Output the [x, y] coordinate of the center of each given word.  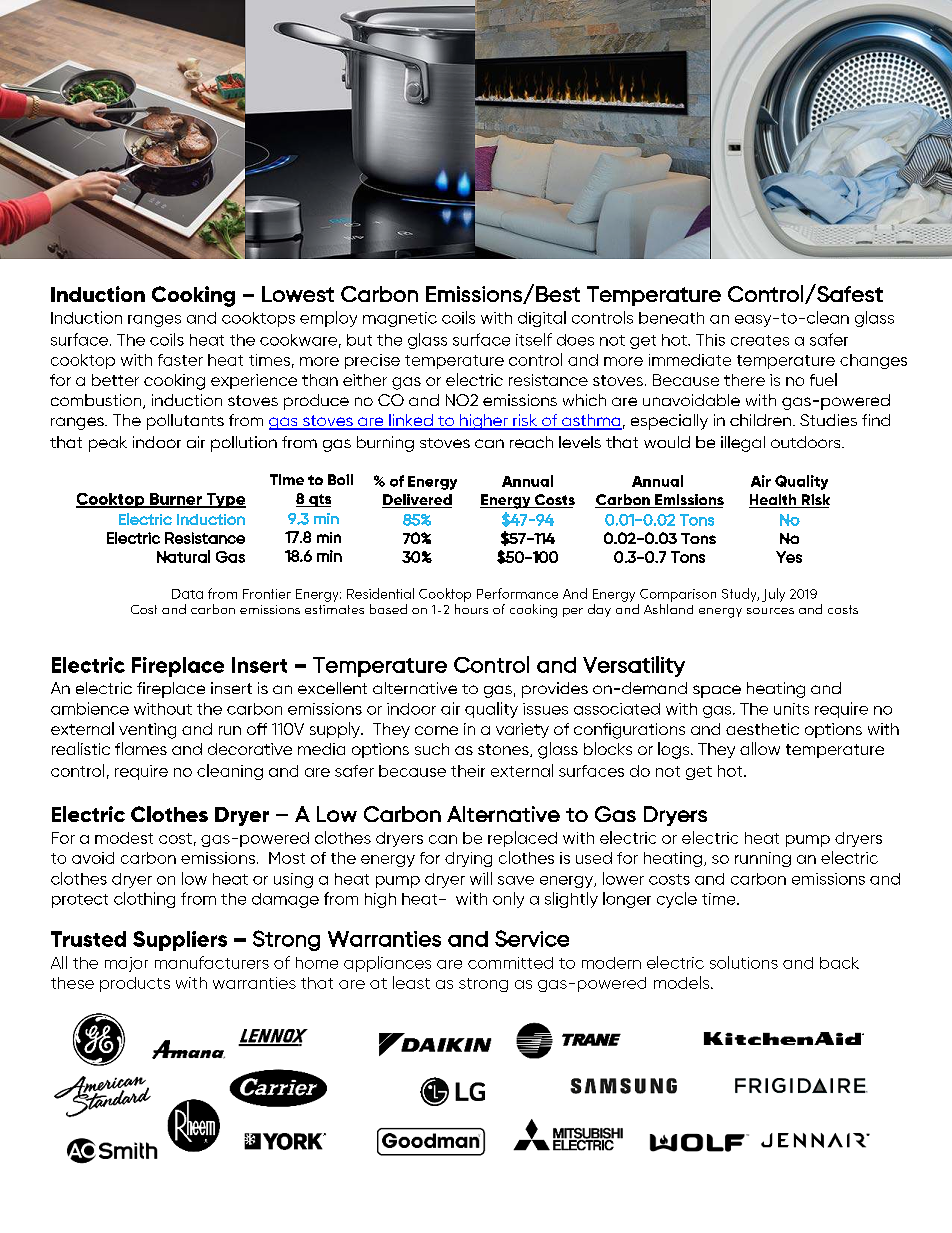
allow [760, 748]
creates [760, 340]
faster [180, 360]
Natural [183, 556]
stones [504, 750]
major [126, 964]
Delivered [417, 501]
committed [510, 963]
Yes [789, 557]
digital [542, 319]
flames [141, 748]
